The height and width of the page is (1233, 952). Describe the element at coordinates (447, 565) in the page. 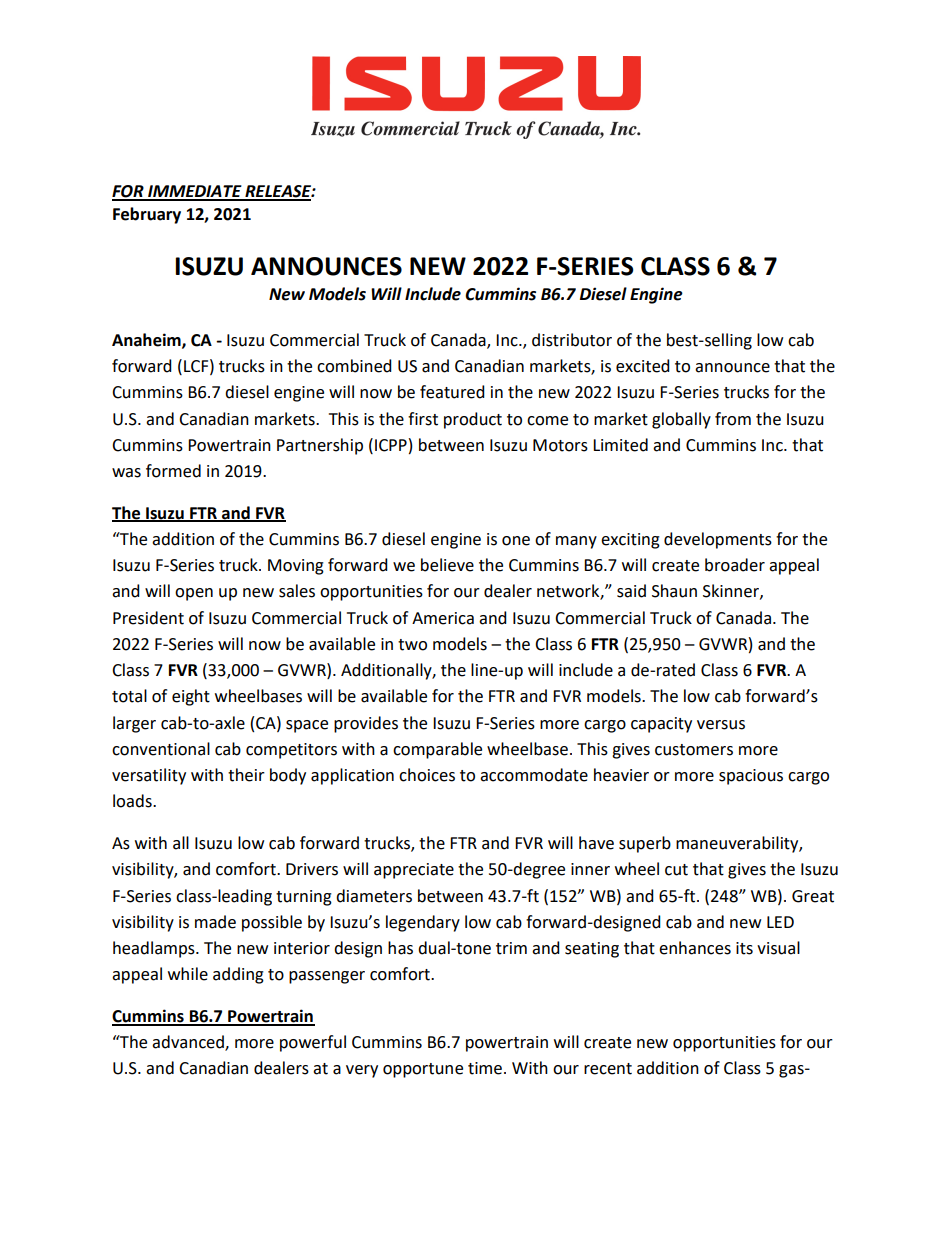

I see `believe` at that location.
